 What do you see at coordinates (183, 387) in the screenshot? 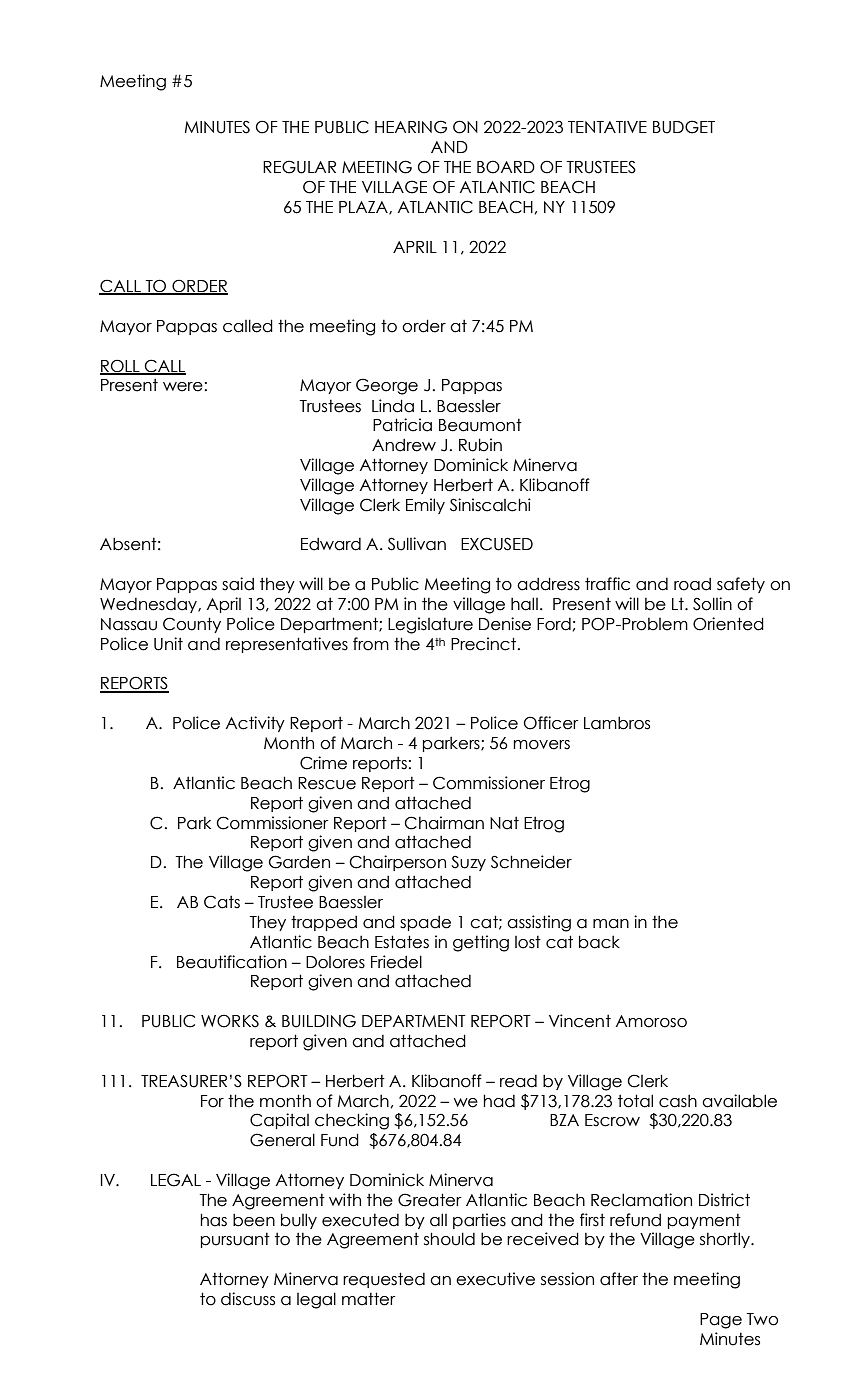
I see `were` at bounding box center [183, 387].
